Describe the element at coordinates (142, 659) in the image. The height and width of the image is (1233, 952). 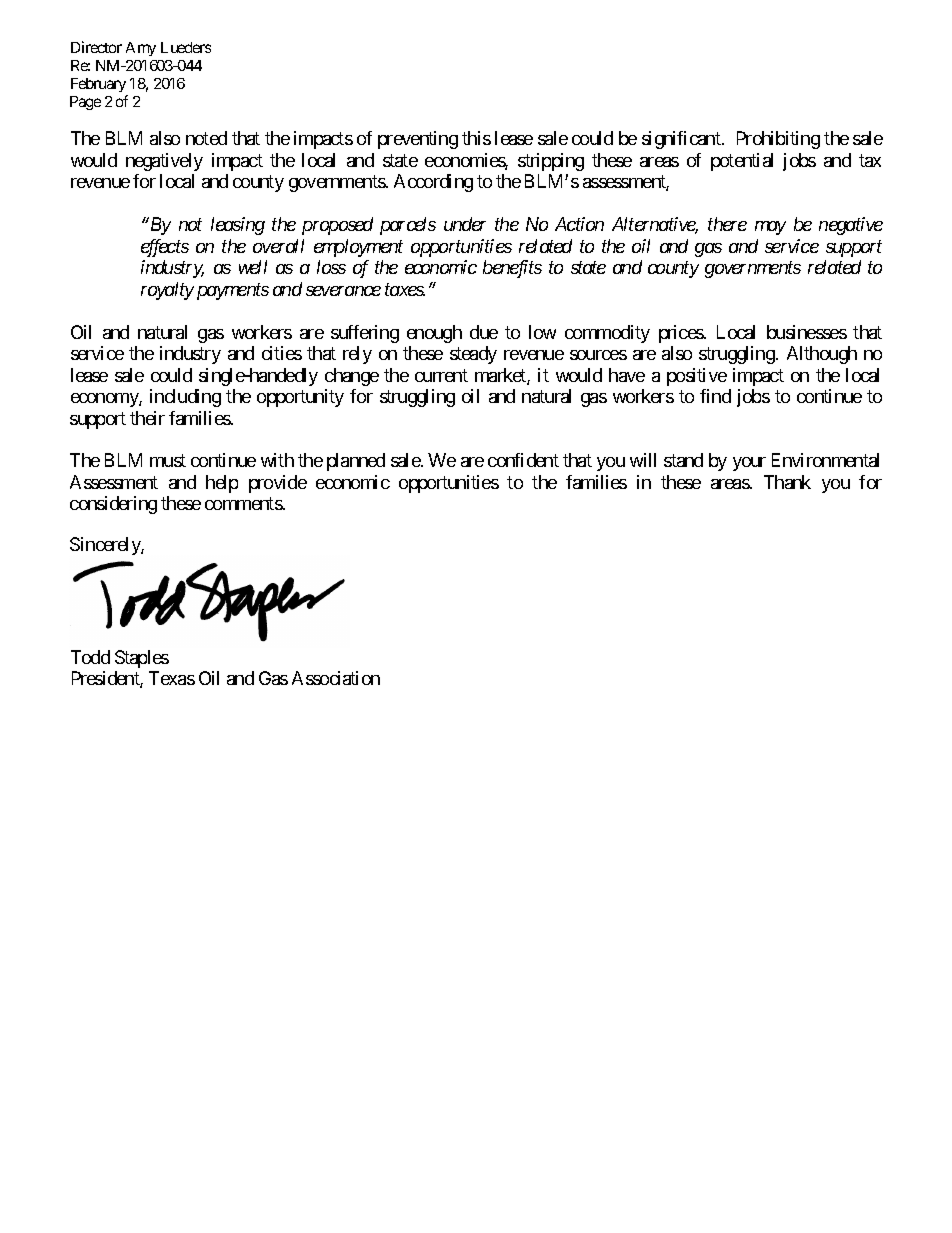
I see `Staples` at that location.
